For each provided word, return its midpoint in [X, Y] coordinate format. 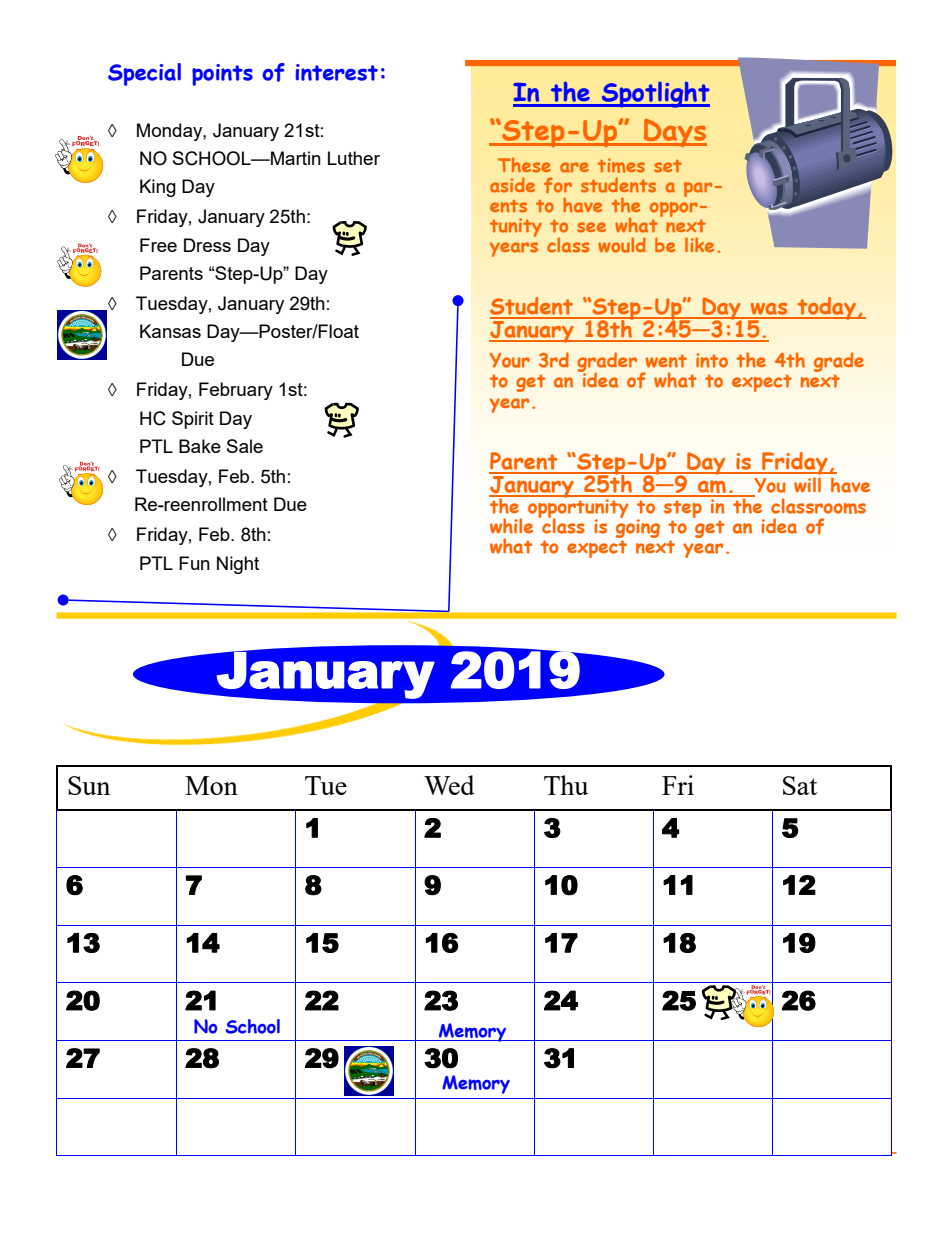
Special [144, 74]
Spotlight [655, 94]
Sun [89, 785]
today [826, 308]
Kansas [170, 331]
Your [510, 360]
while [511, 526]
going [638, 529]
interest [337, 72]
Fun [194, 563]
